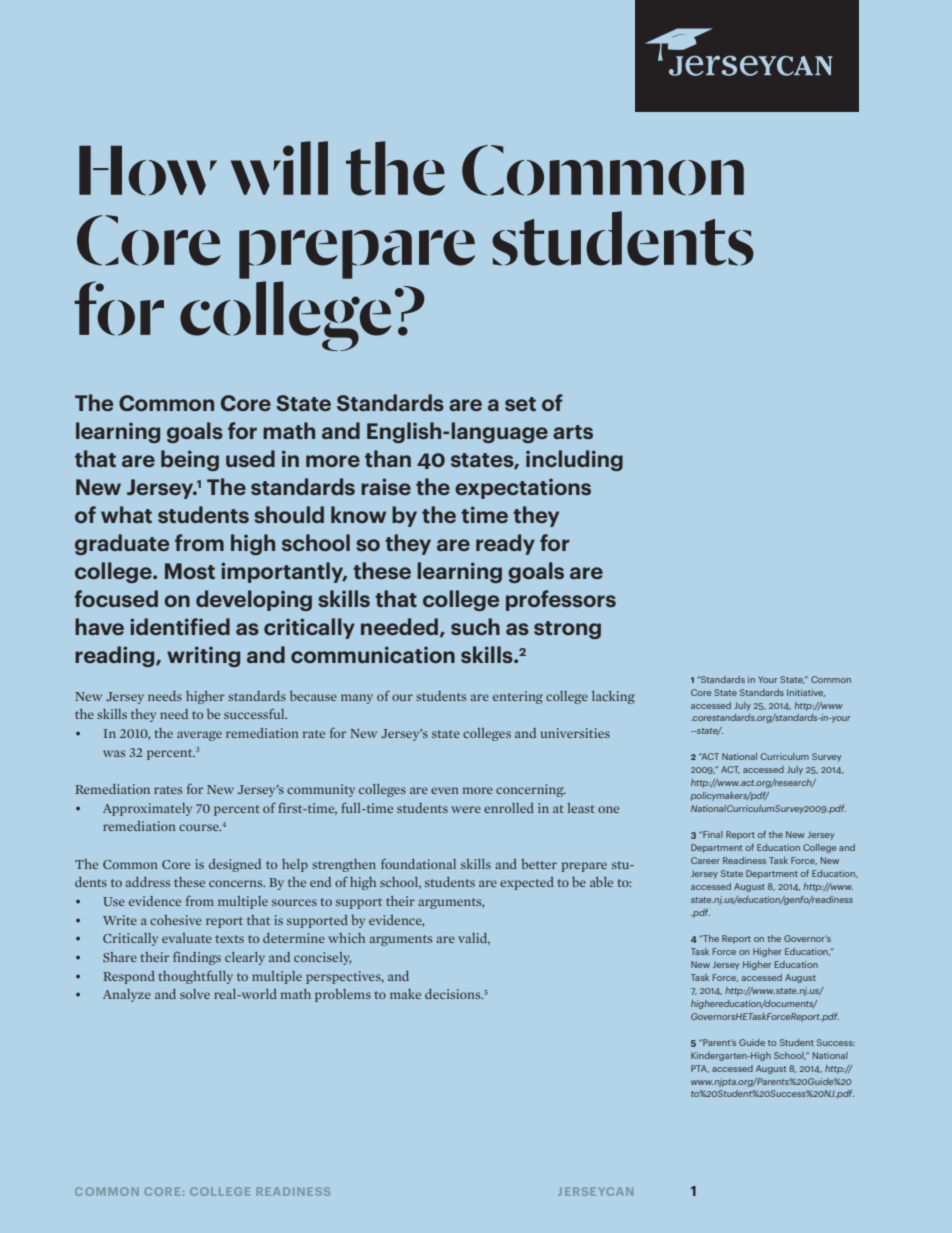 Image resolution: width=952 pixels, height=1233 pixels. I want to click on such, so click(475, 626).
